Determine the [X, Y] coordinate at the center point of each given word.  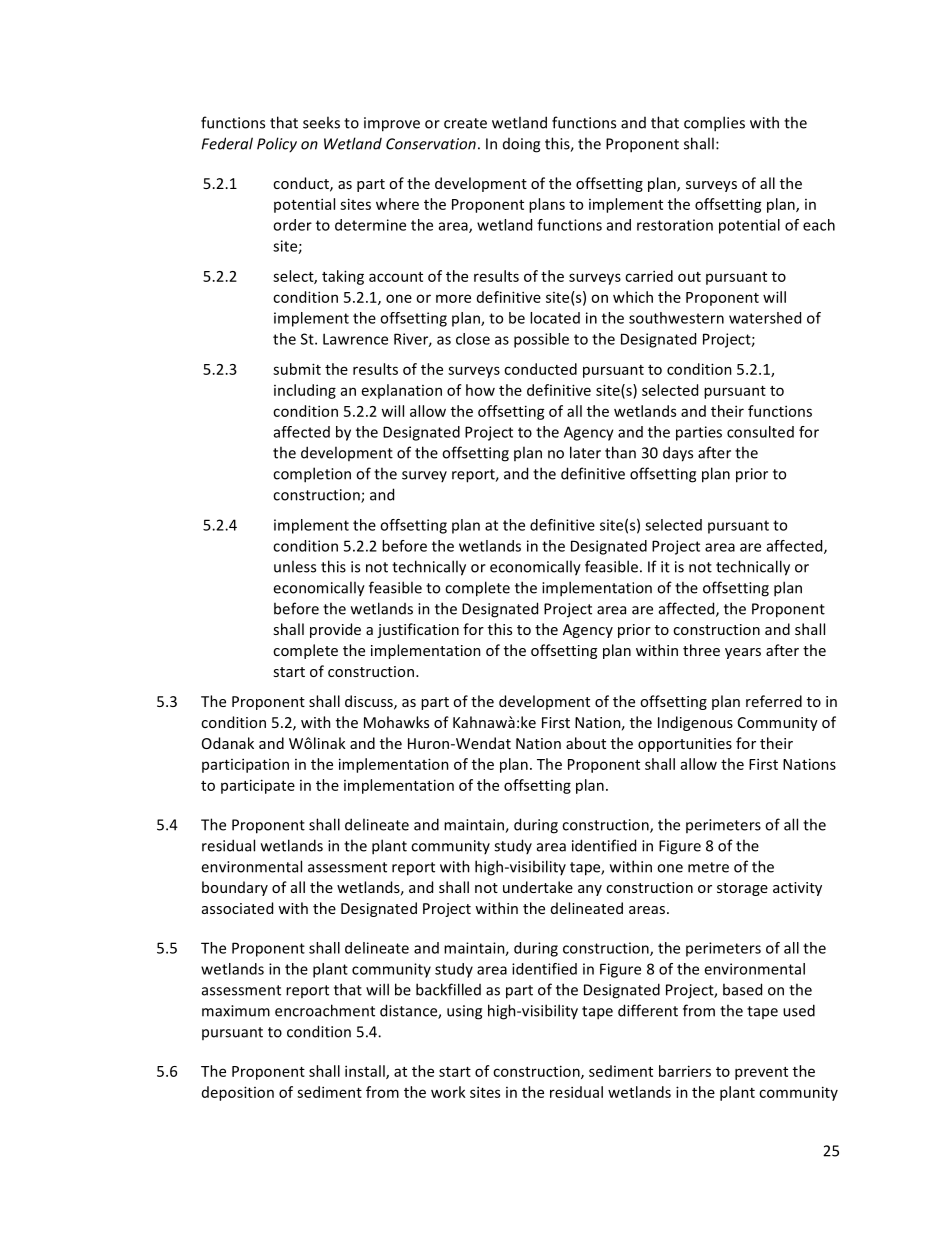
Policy [277, 145]
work [448, 1092]
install [366, 1072]
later [585, 452]
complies [714, 124]
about [586, 743]
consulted [760, 432]
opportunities [685, 745]
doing [521, 145]
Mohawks [396, 722]
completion [312, 475]
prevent [761, 1073]
